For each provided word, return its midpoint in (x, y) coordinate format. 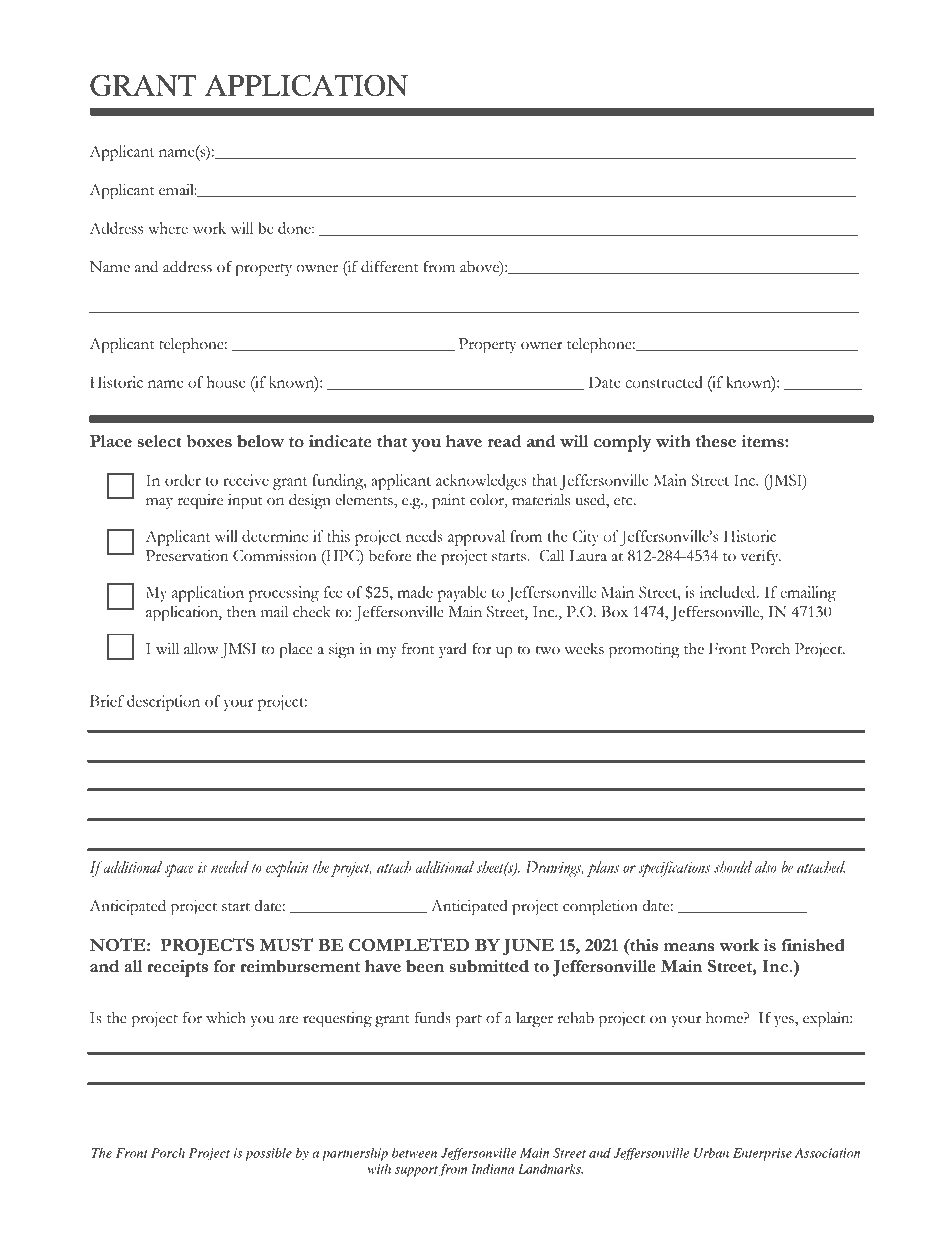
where (168, 228)
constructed (664, 382)
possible (268, 1154)
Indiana (492, 1169)
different (389, 266)
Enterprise (762, 1154)
